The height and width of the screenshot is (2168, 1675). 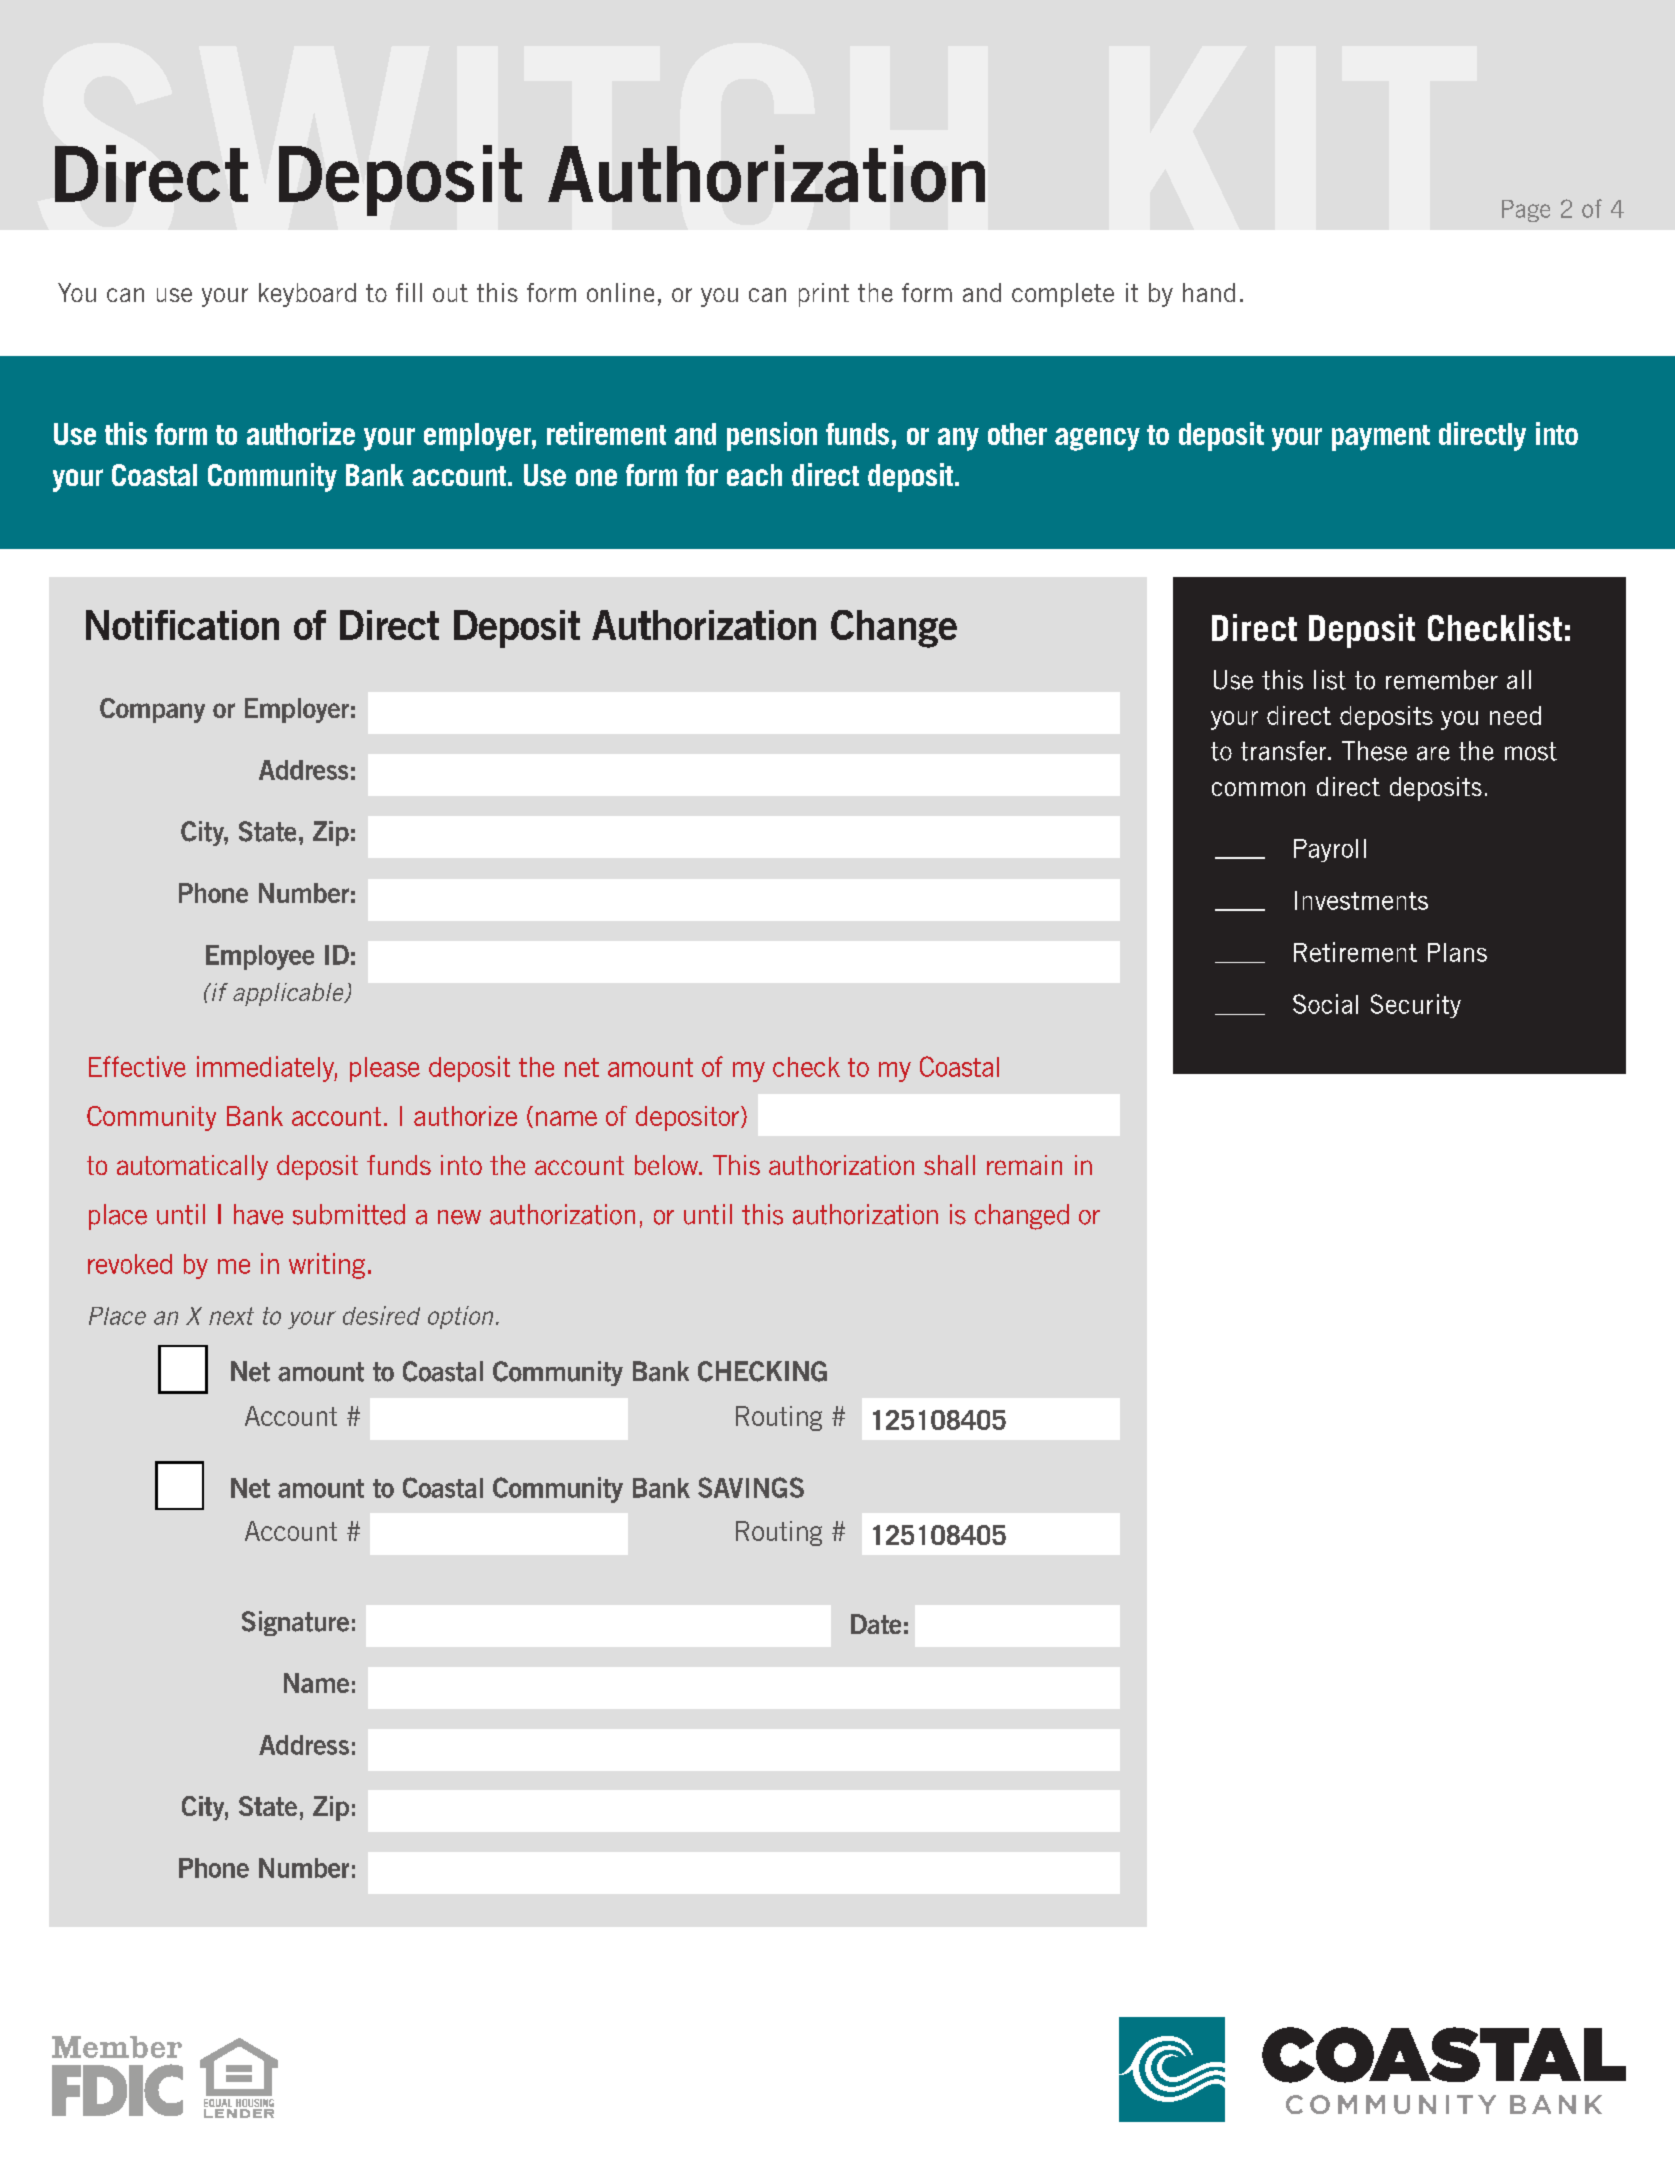 What do you see at coordinates (1361, 900) in the screenshot?
I see `Investments` at bounding box center [1361, 900].
